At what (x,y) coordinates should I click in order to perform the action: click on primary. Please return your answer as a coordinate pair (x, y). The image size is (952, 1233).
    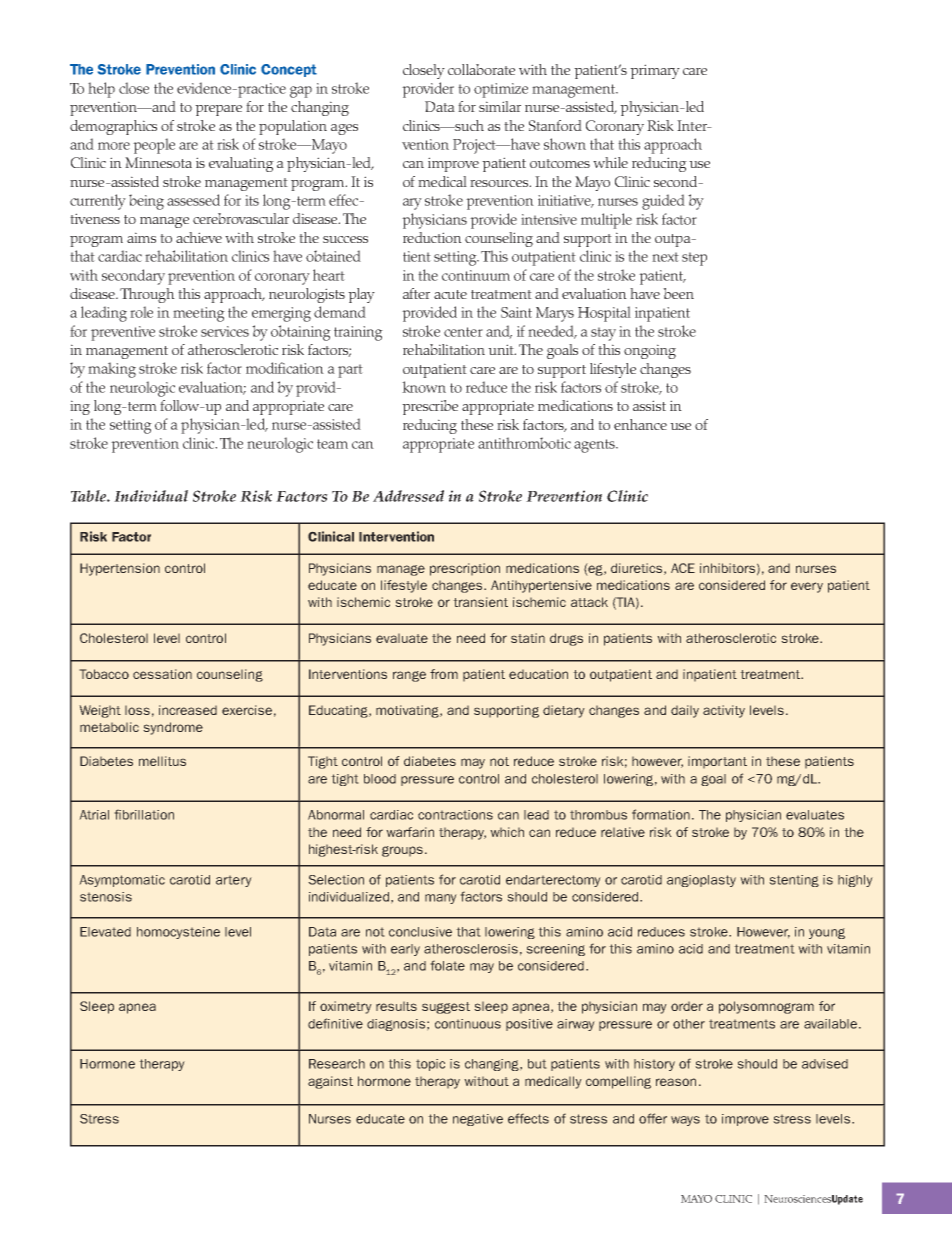
    Looking at the image, I should click on (655, 71).
